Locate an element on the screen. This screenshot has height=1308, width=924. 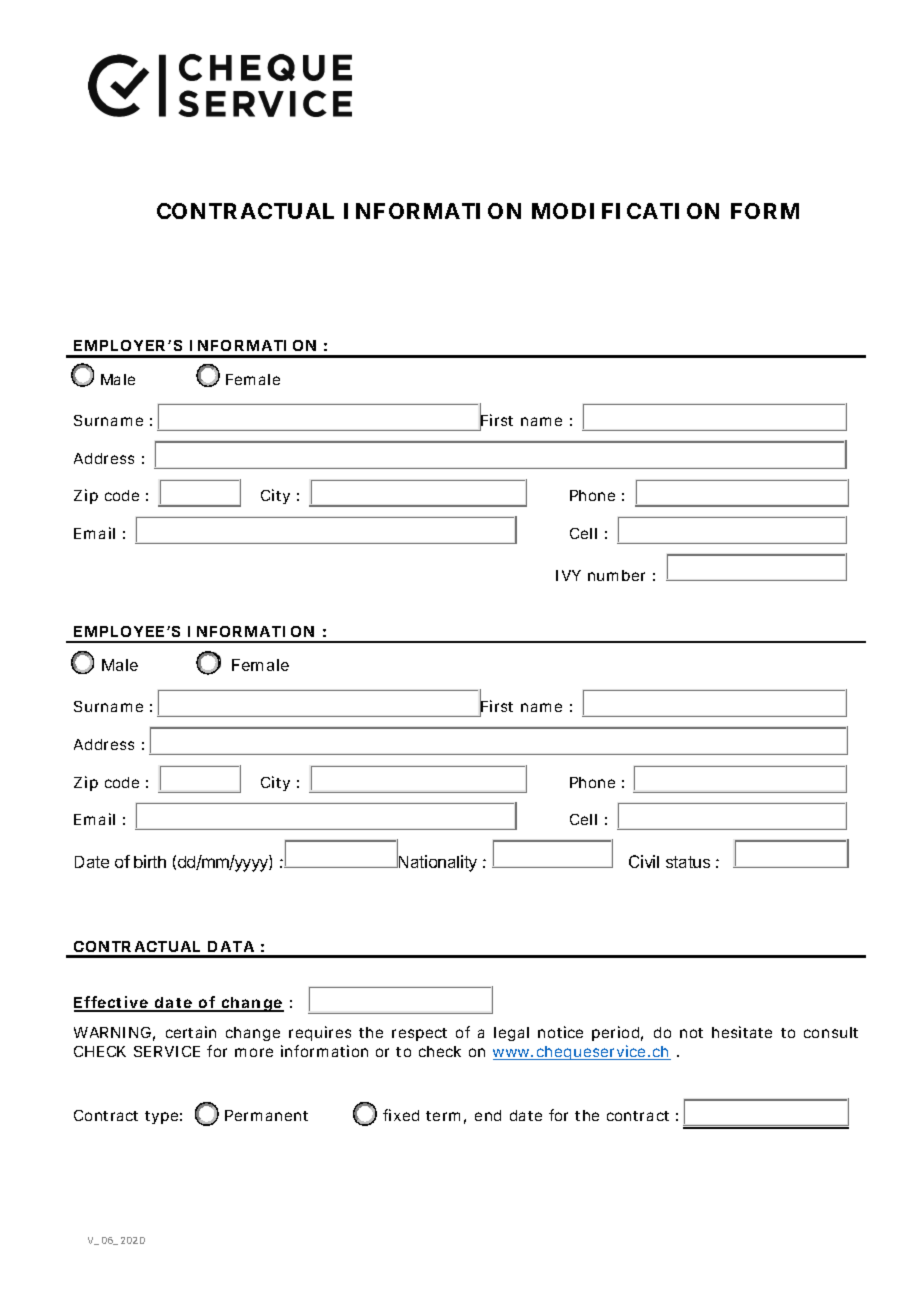
MODIFICATION is located at coordinates (625, 211).
